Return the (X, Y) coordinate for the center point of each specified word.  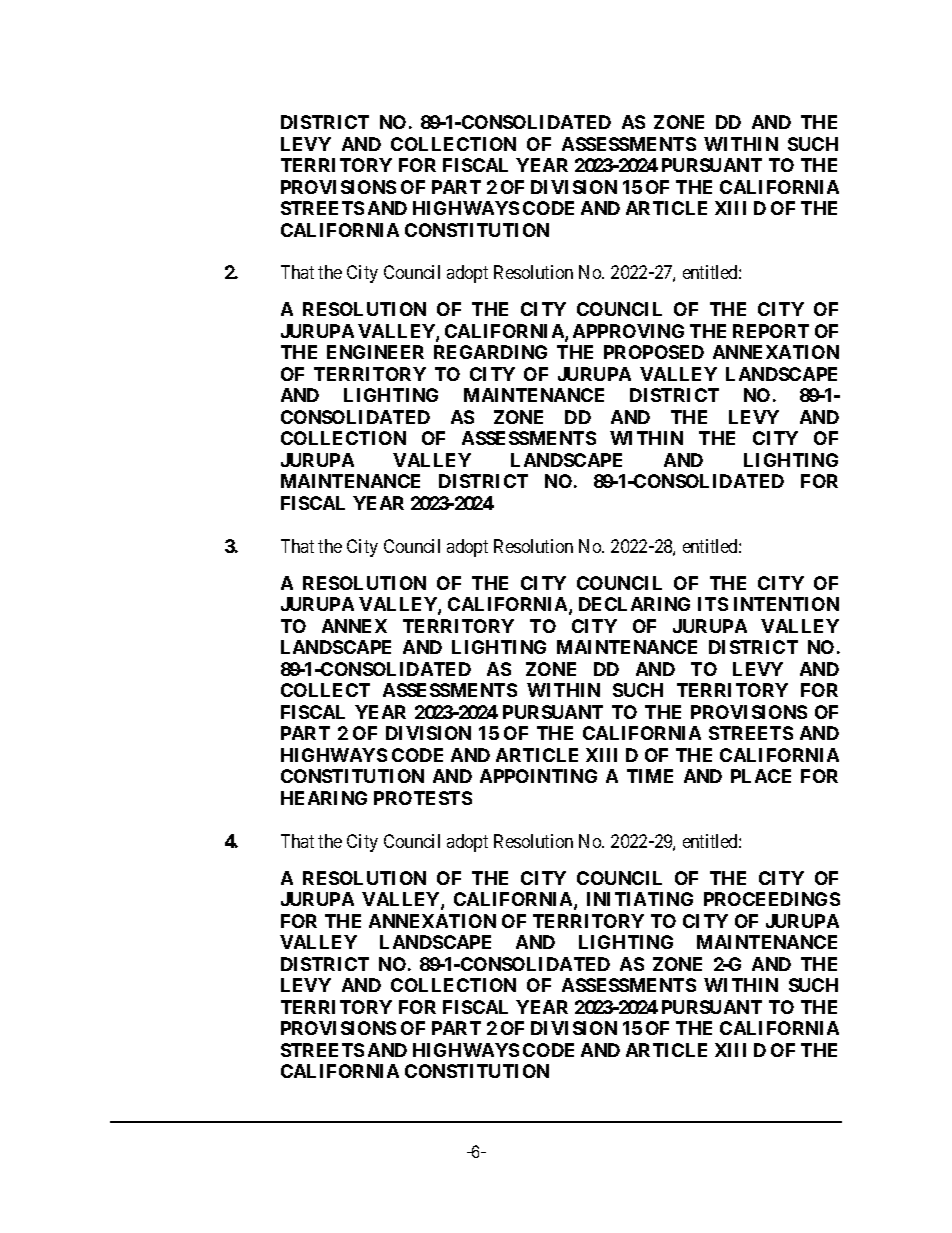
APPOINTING (538, 776)
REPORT (771, 331)
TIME (650, 776)
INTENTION (786, 604)
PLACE (761, 776)
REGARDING (490, 352)
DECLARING (634, 604)
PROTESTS (423, 798)
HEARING (324, 798)
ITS (713, 604)
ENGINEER (375, 352)
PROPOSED (654, 352)
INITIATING (640, 899)
